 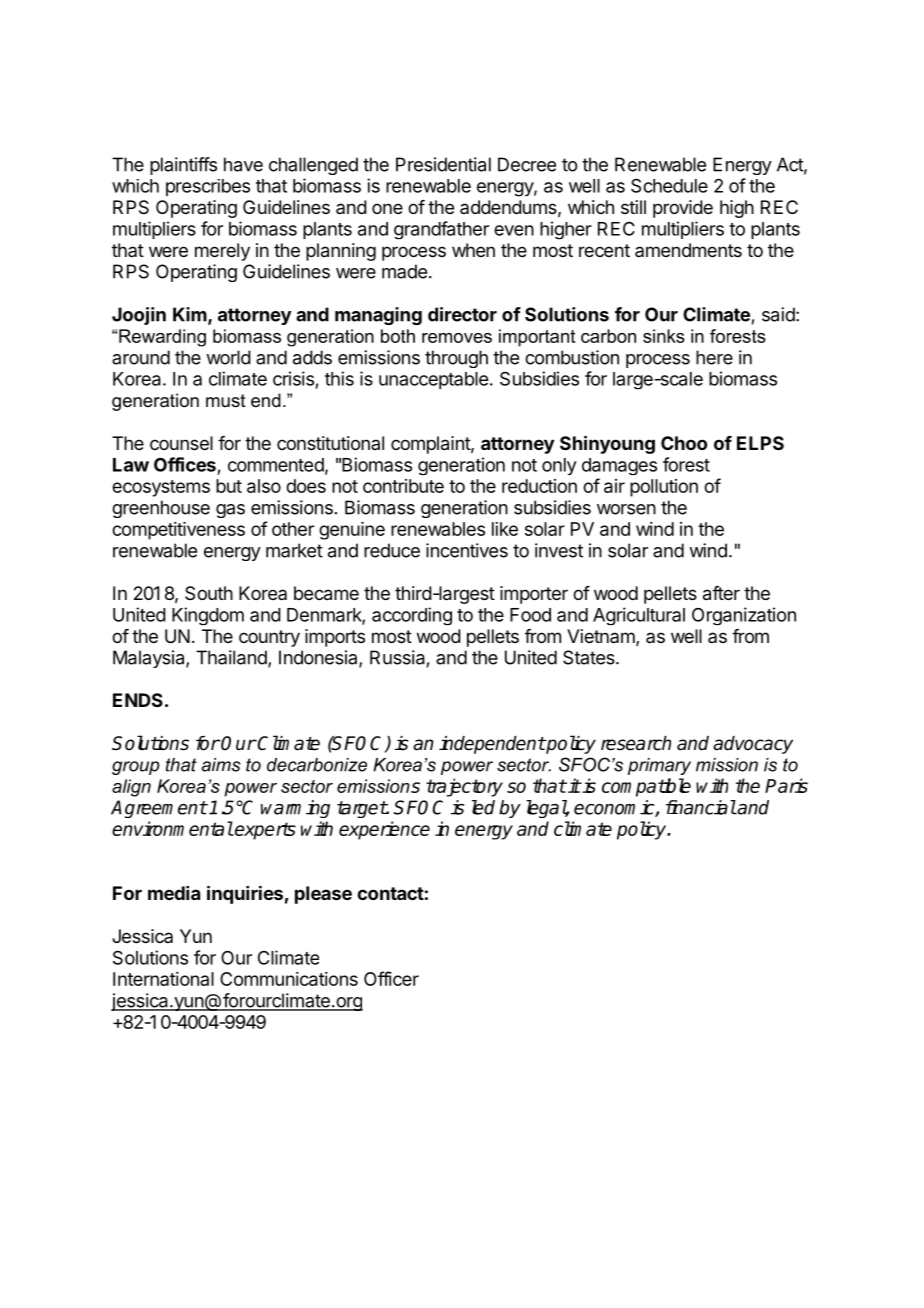 I want to click on Schedule, so click(x=669, y=185).
